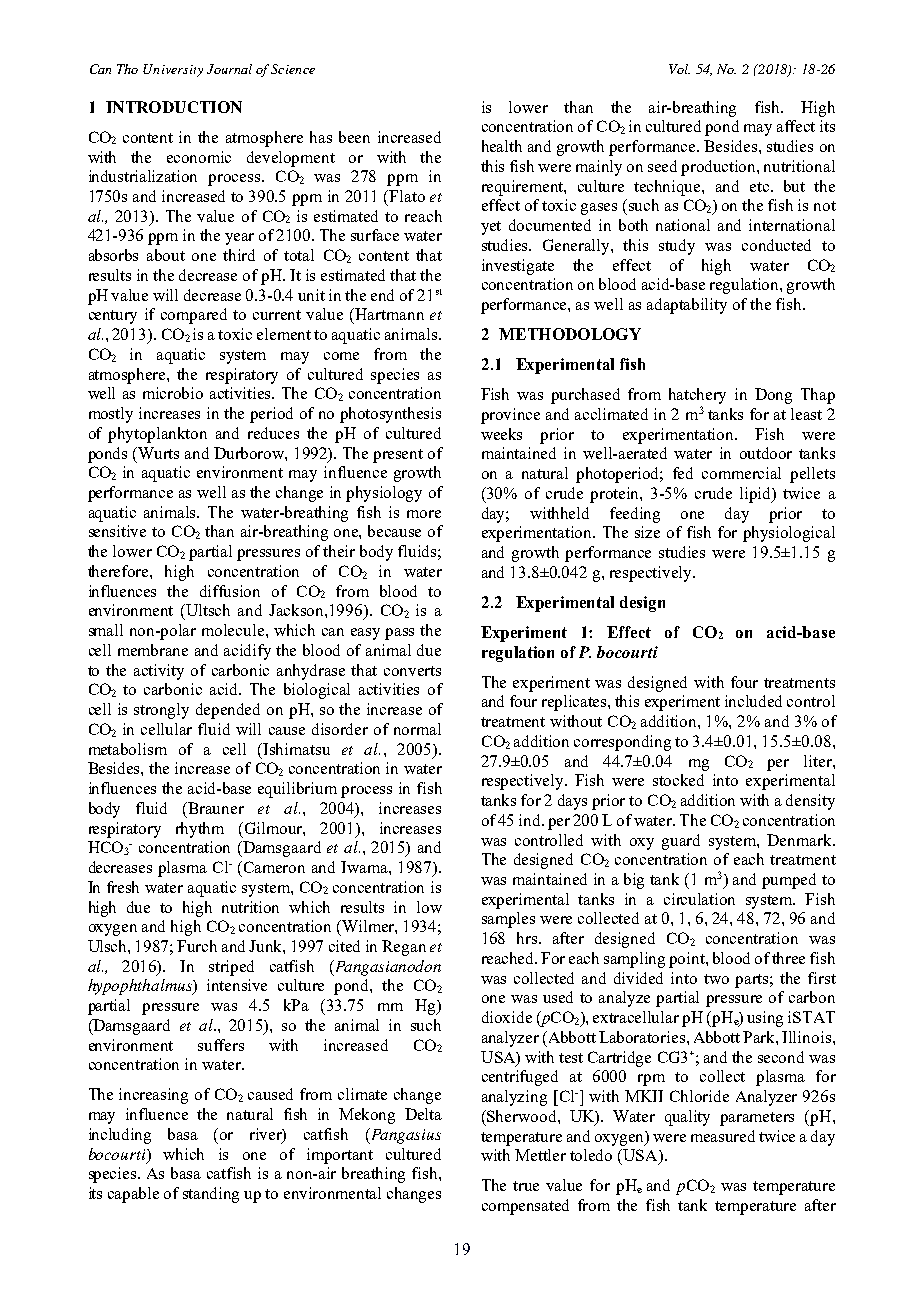 Image resolution: width=924 pixels, height=1313 pixels. Describe the element at coordinates (753, 701) in the image. I see `included` at that location.
